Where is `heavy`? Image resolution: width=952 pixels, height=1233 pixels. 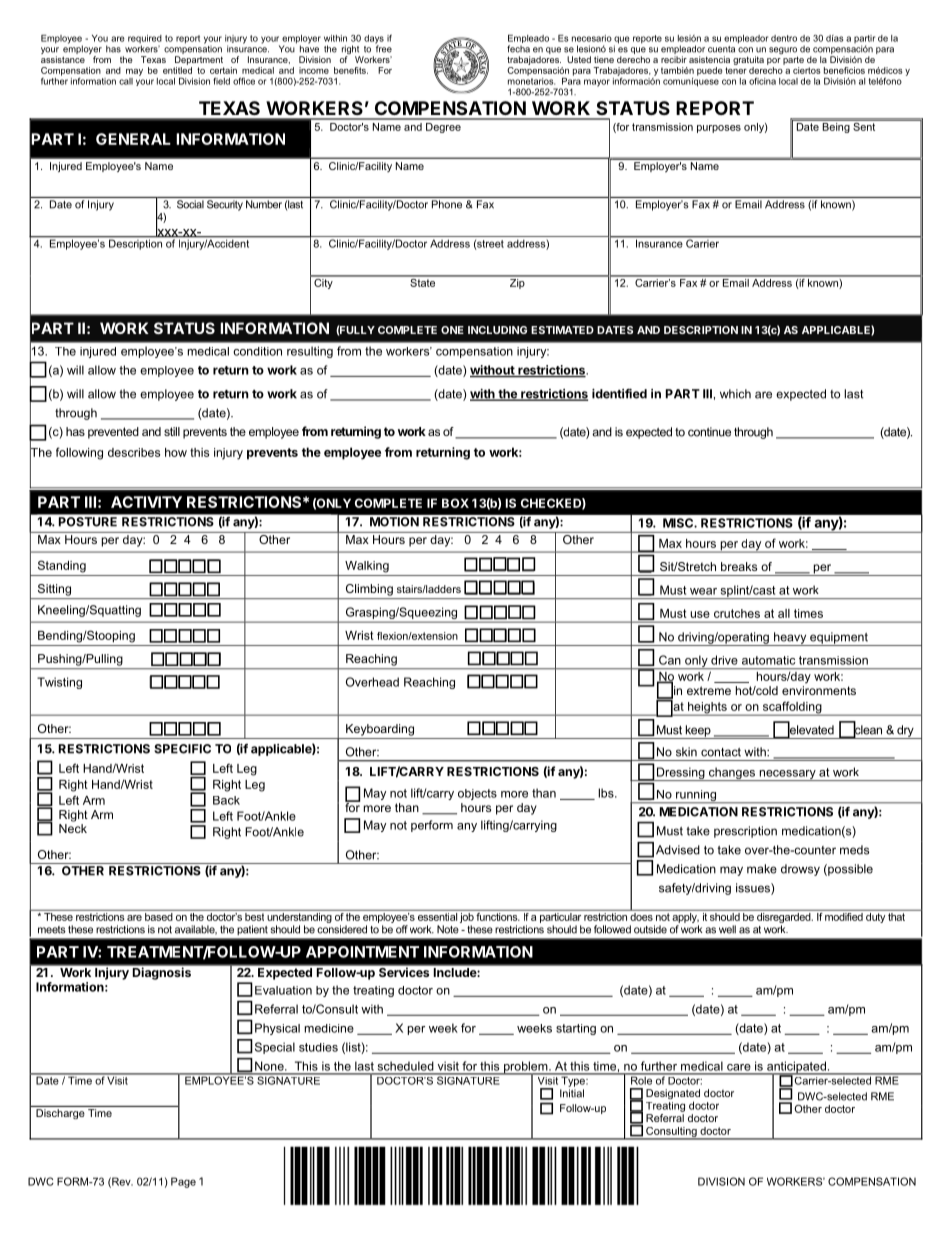
heavy is located at coordinates (790, 639).
